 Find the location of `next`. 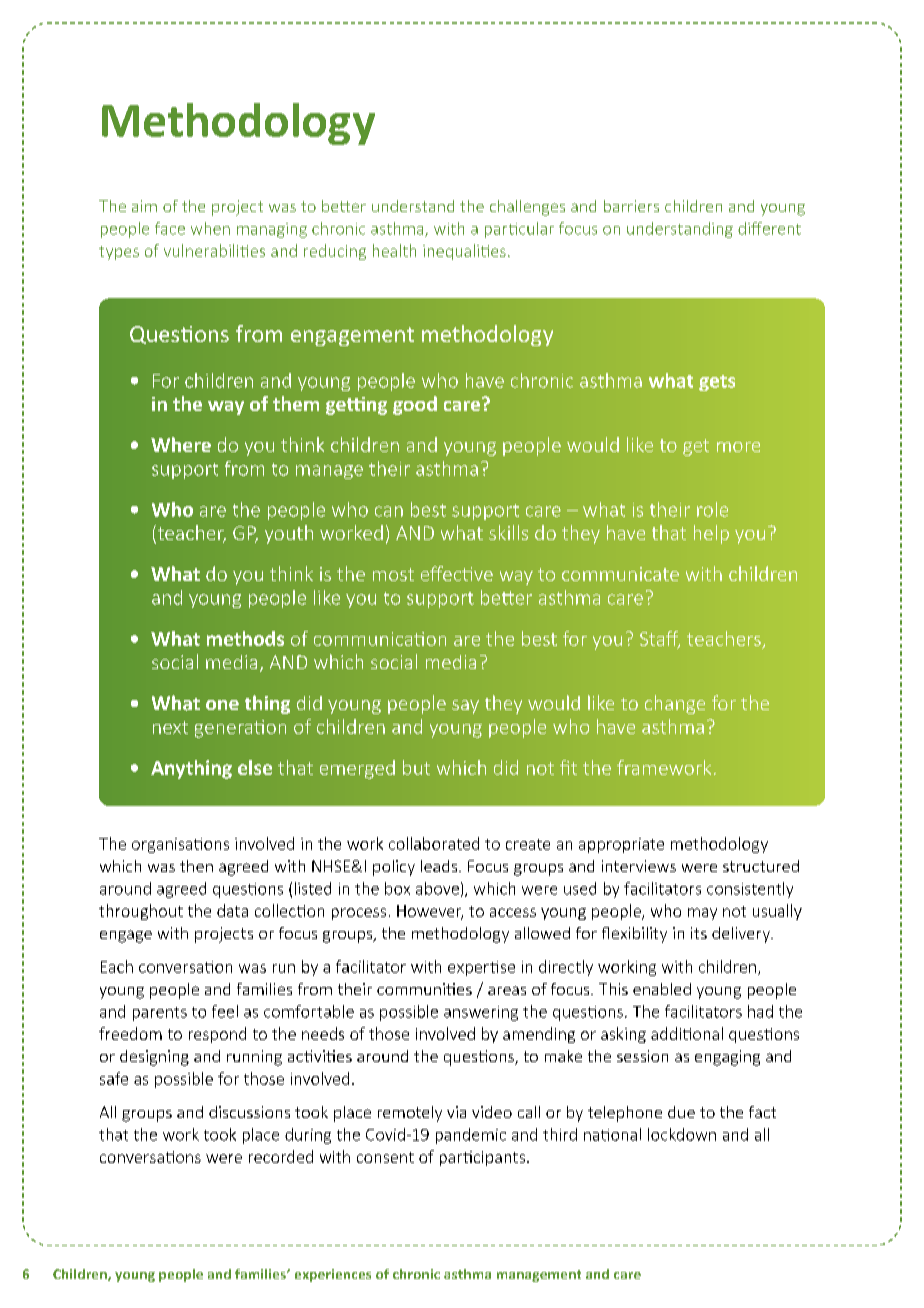

next is located at coordinates (170, 727).
